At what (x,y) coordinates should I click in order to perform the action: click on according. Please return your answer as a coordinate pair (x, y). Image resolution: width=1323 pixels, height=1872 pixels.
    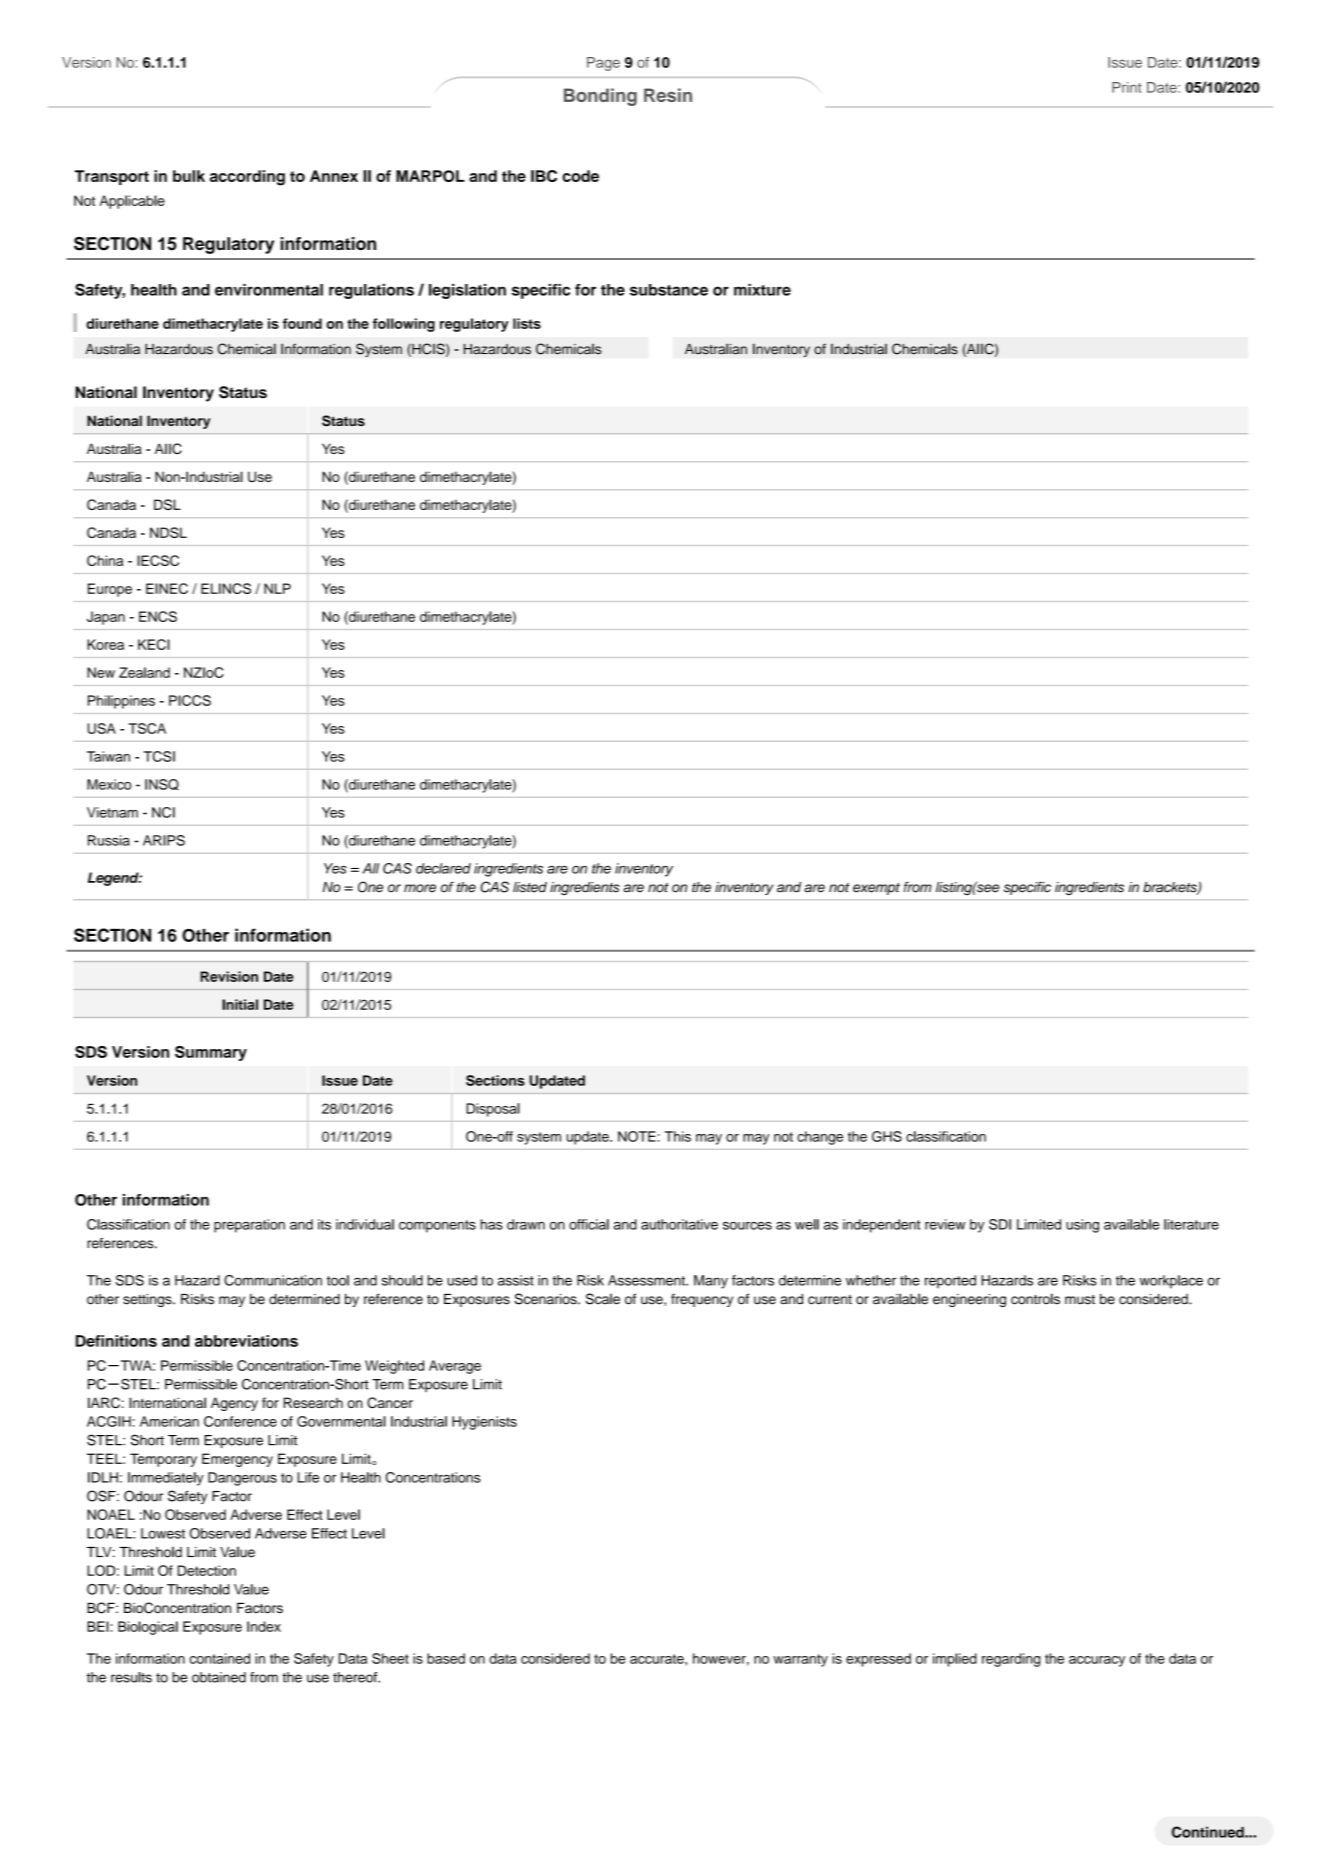
    Looking at the image, I should click on (247, 178).
